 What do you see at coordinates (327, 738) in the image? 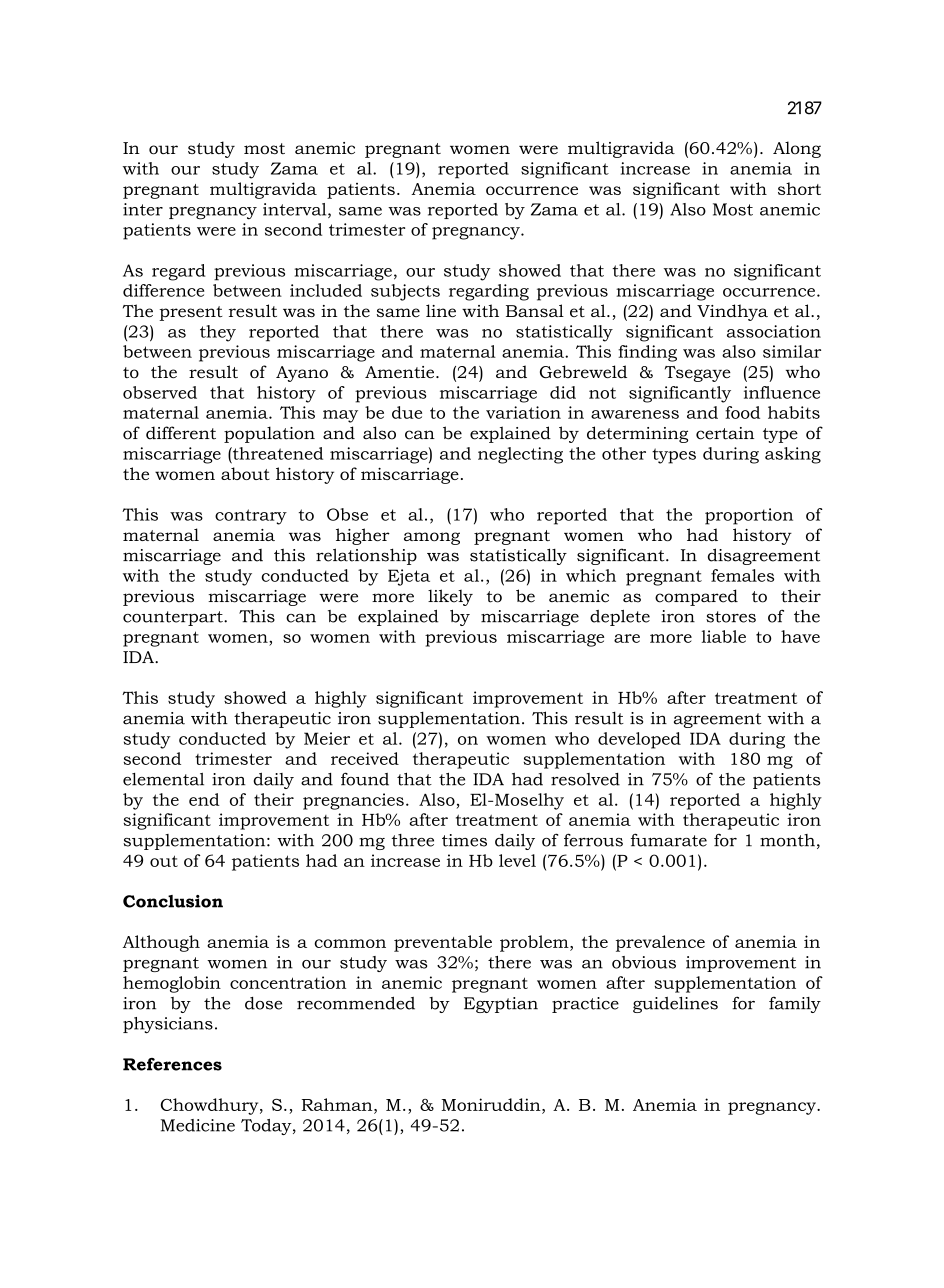
I see `Meier` at bounding box center [327, 738].
